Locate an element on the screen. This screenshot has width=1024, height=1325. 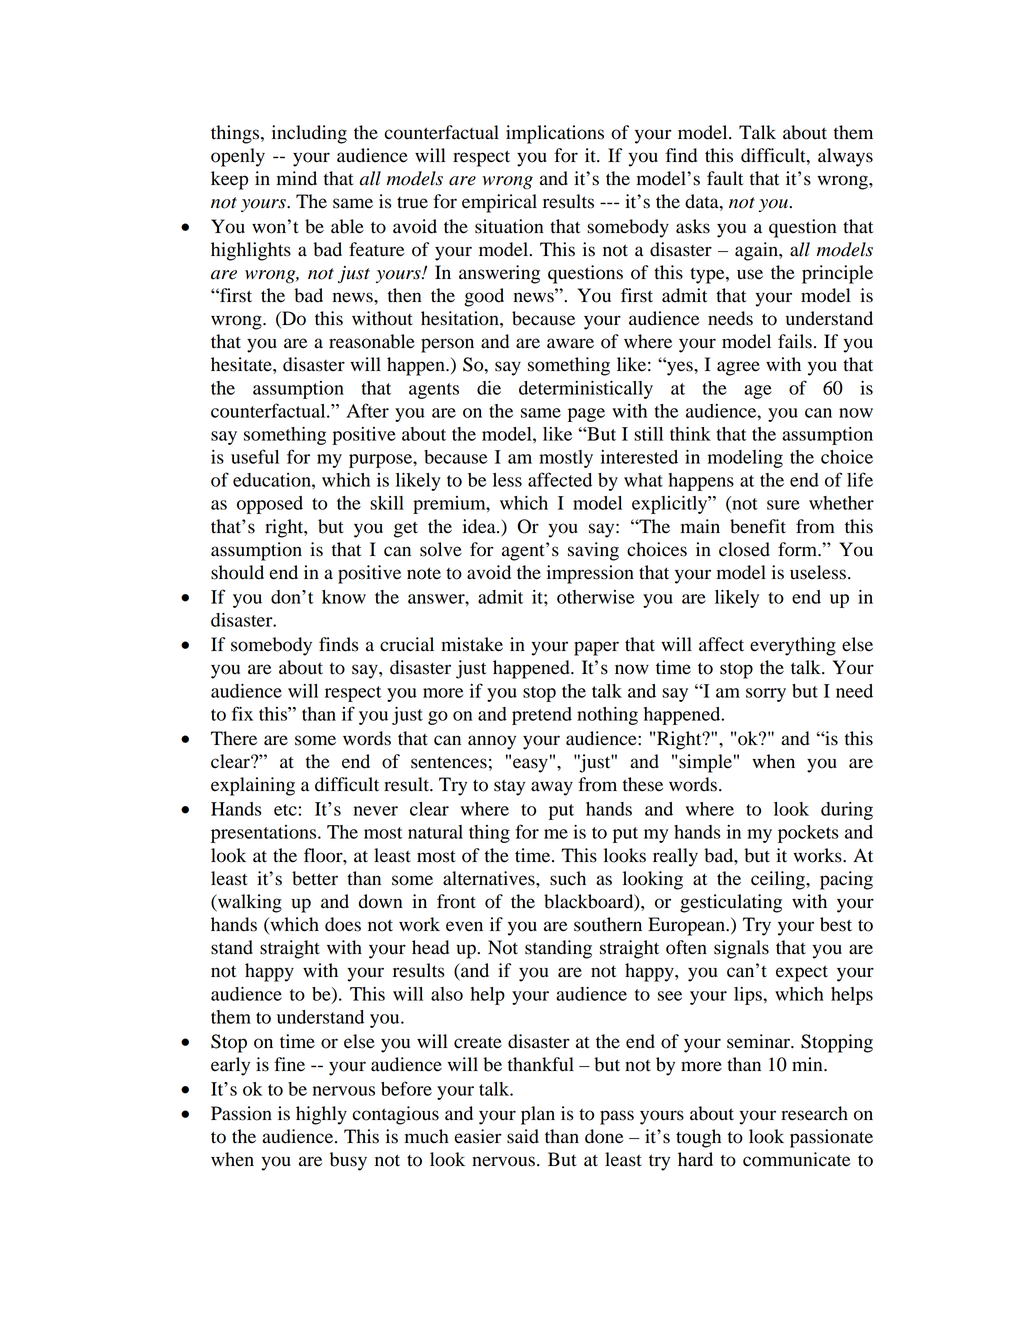
research is located at coordinates (814, 1113).
